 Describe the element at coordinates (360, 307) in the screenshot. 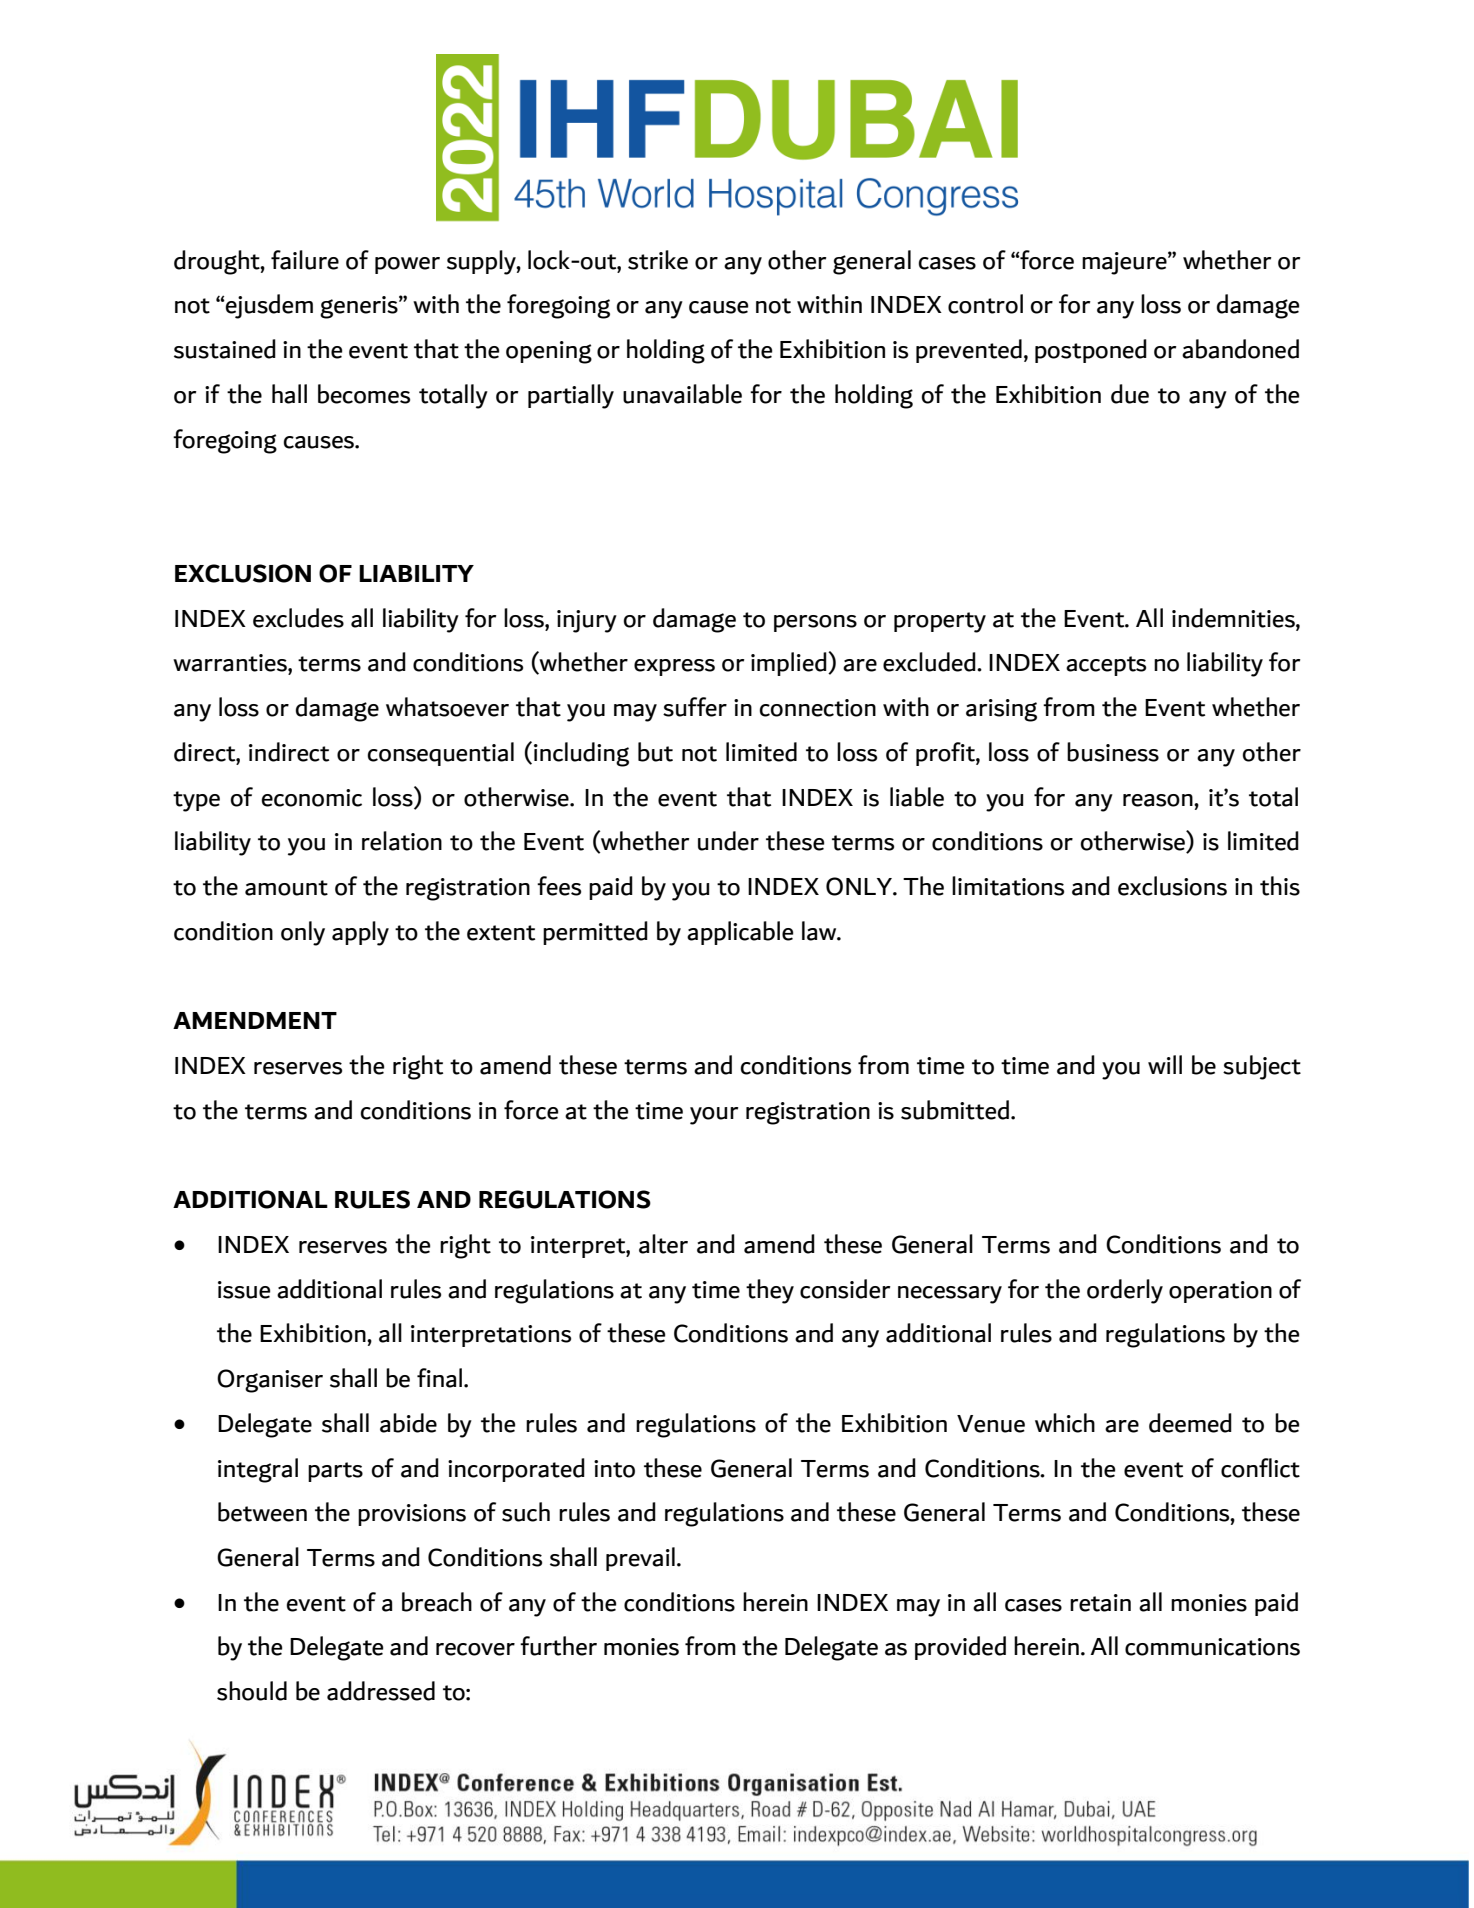

I see `generis` at that location.
